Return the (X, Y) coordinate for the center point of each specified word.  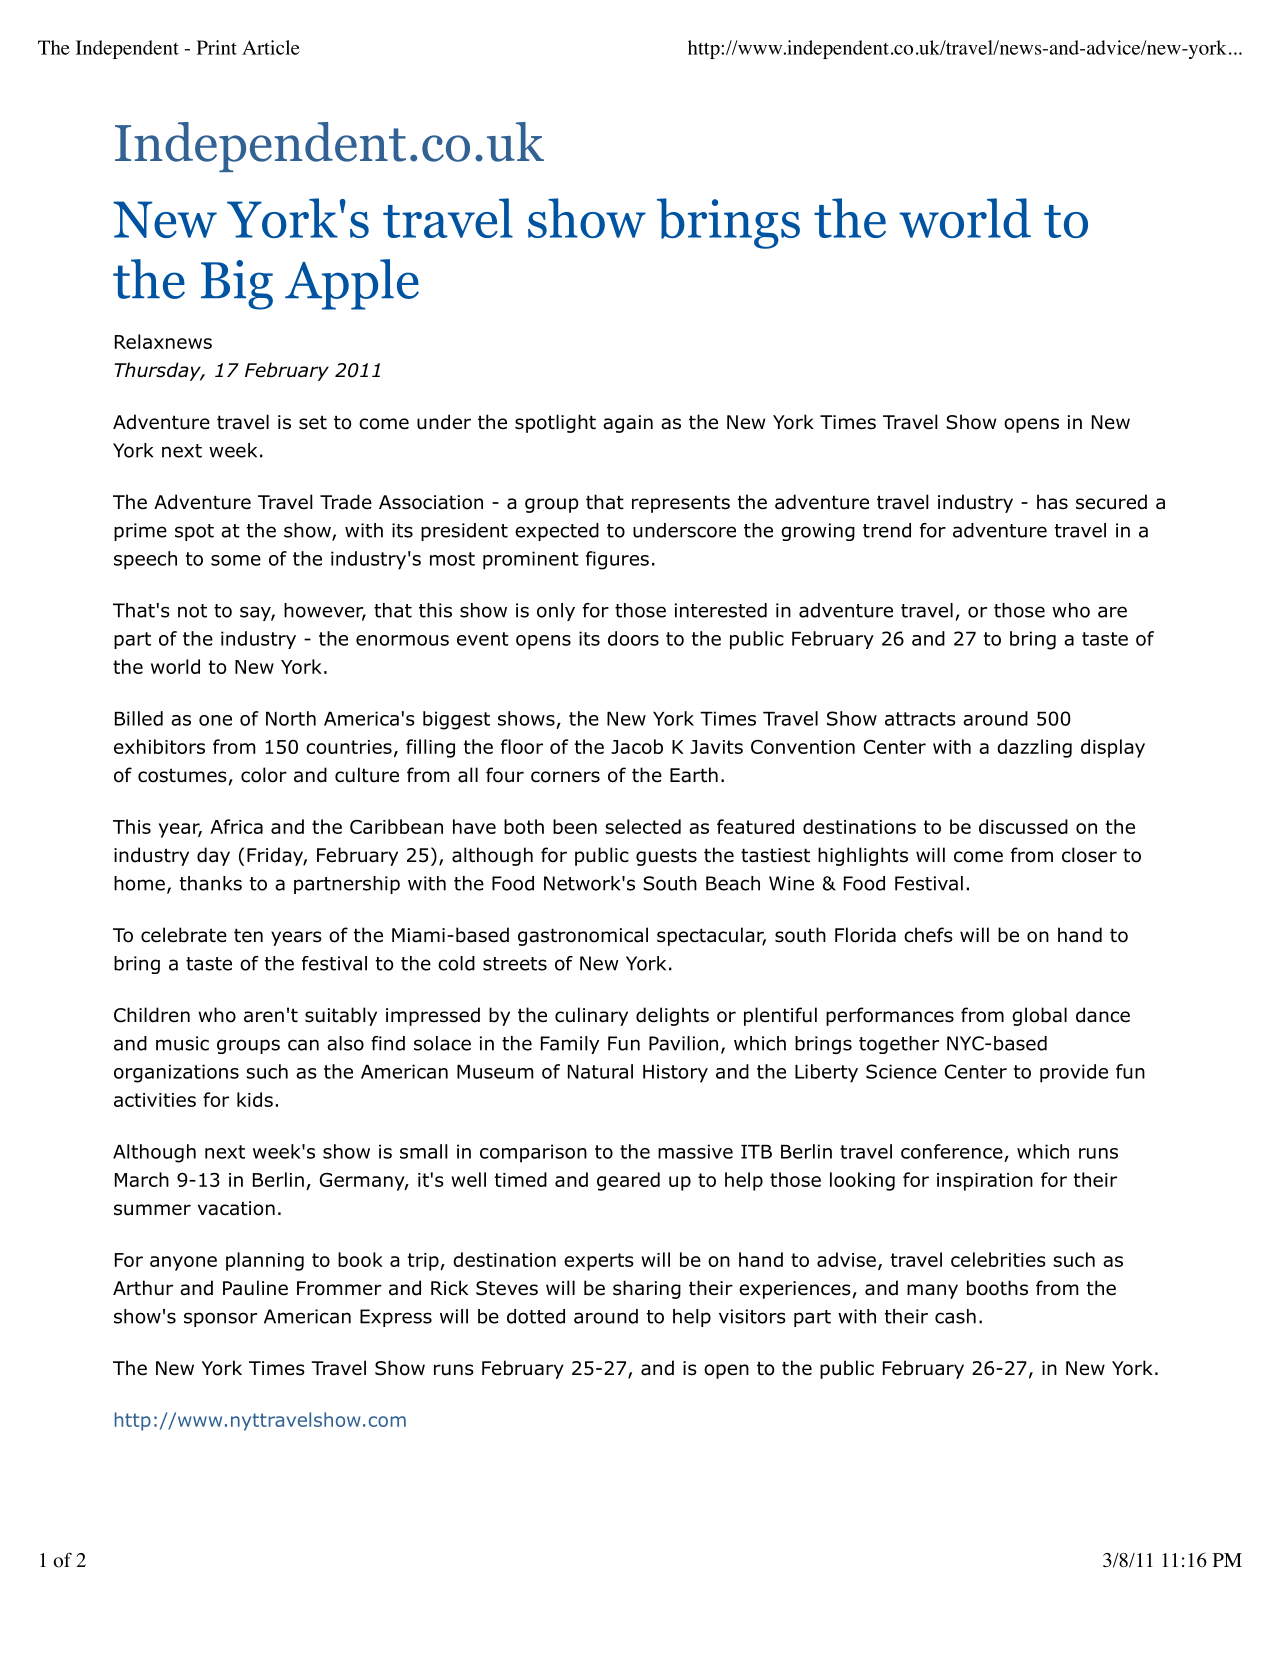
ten (248, 935)
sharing (647, 1289)
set (313, 422)
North (291, 718)
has (1052, 502)
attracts (920, 719)
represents (681, 504)
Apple (352, 284)
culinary (591, 1016)
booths (997, 1288)
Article (271, 47)
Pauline (255, 1288)
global (1039, 1016)
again (628, 424)
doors (633, 638)
